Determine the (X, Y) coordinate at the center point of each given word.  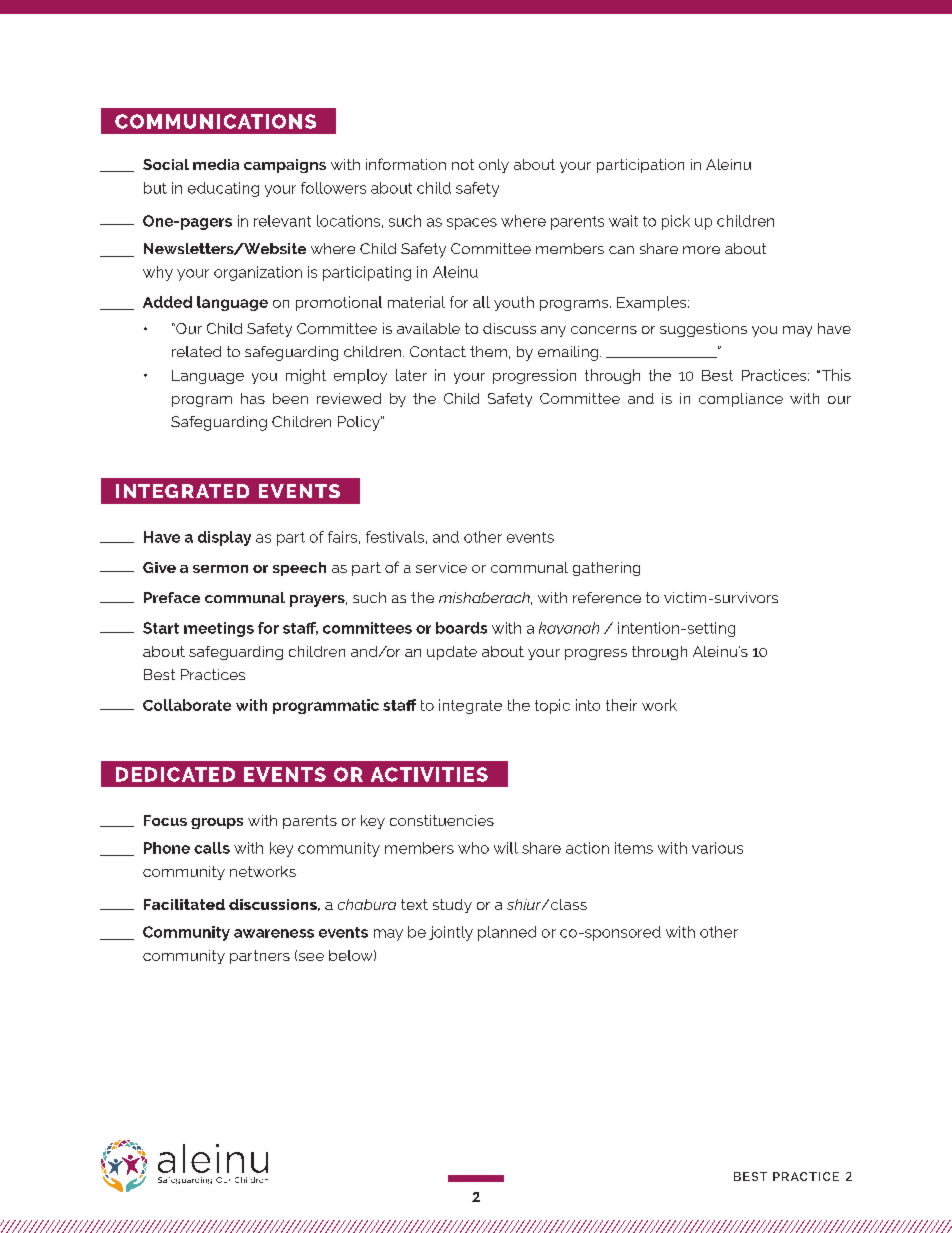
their (621, 705)
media (216, 164)
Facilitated (184, 904)
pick (676, 222)
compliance (741, 400)
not (463, 164)
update (452, 653)
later (411, 375)
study (452, 906)
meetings (219, 629)
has (253, 398)
